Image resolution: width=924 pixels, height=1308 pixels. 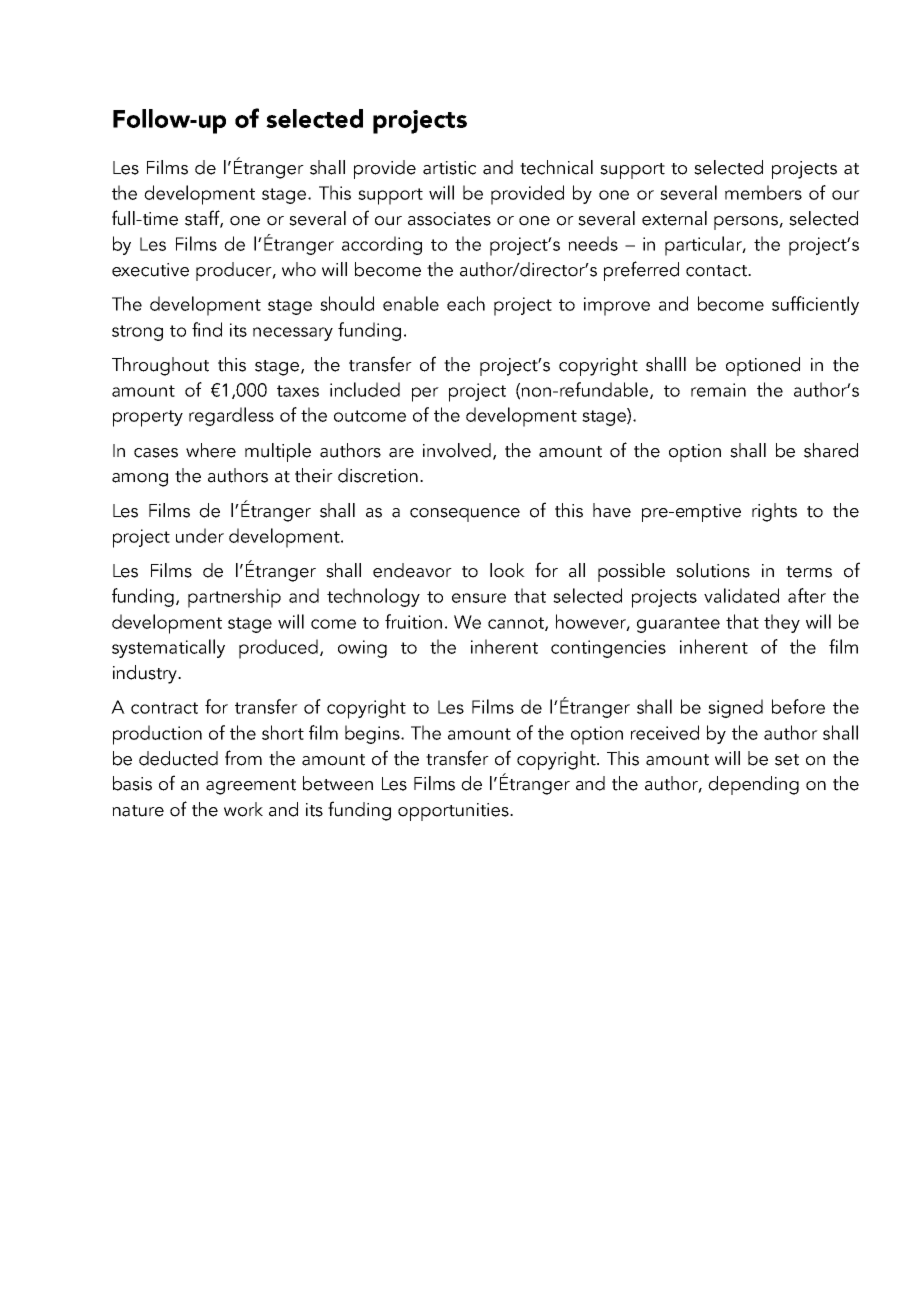 I want to click on each, so click(x=466, y=303).
